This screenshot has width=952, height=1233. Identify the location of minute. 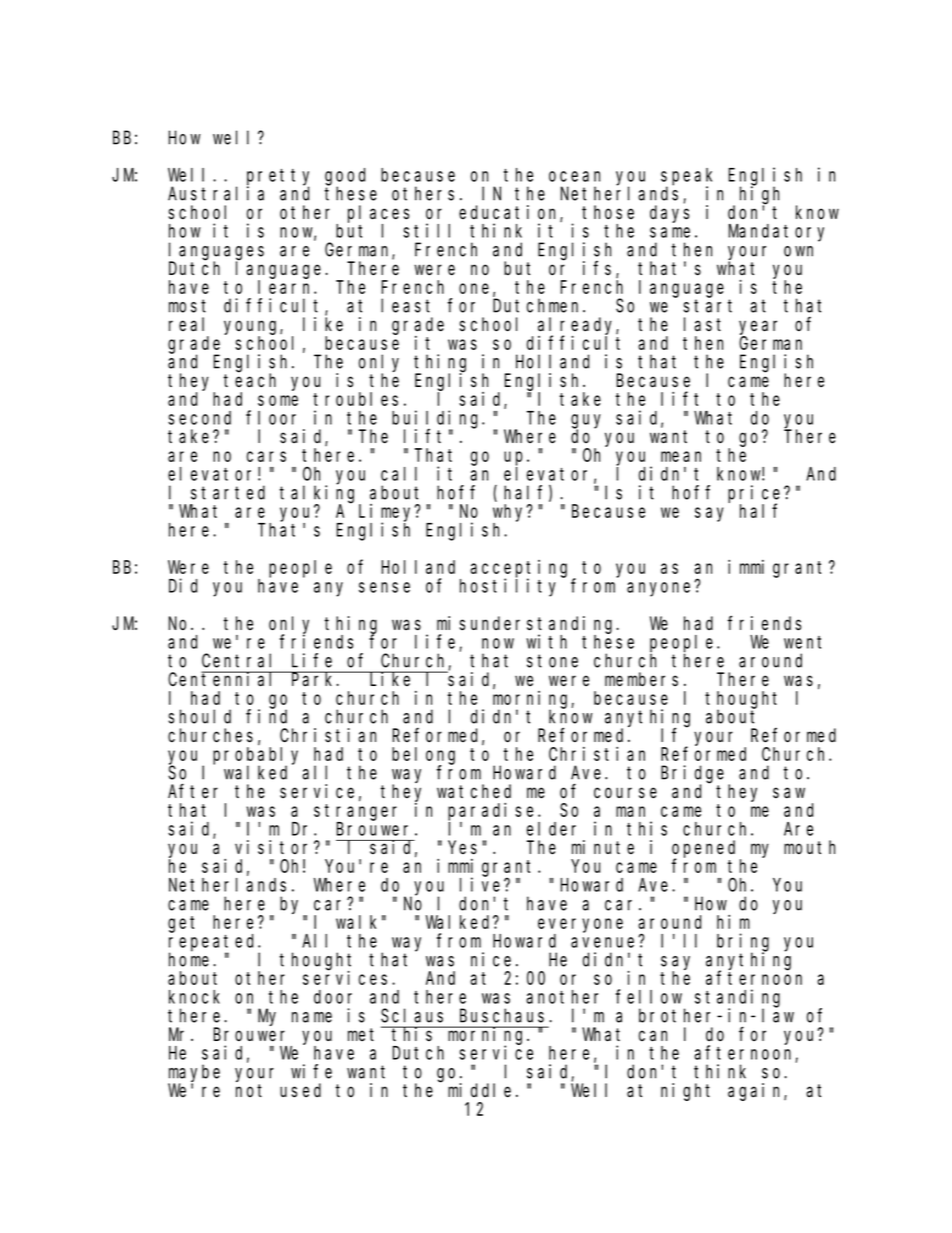
(603, 847).
